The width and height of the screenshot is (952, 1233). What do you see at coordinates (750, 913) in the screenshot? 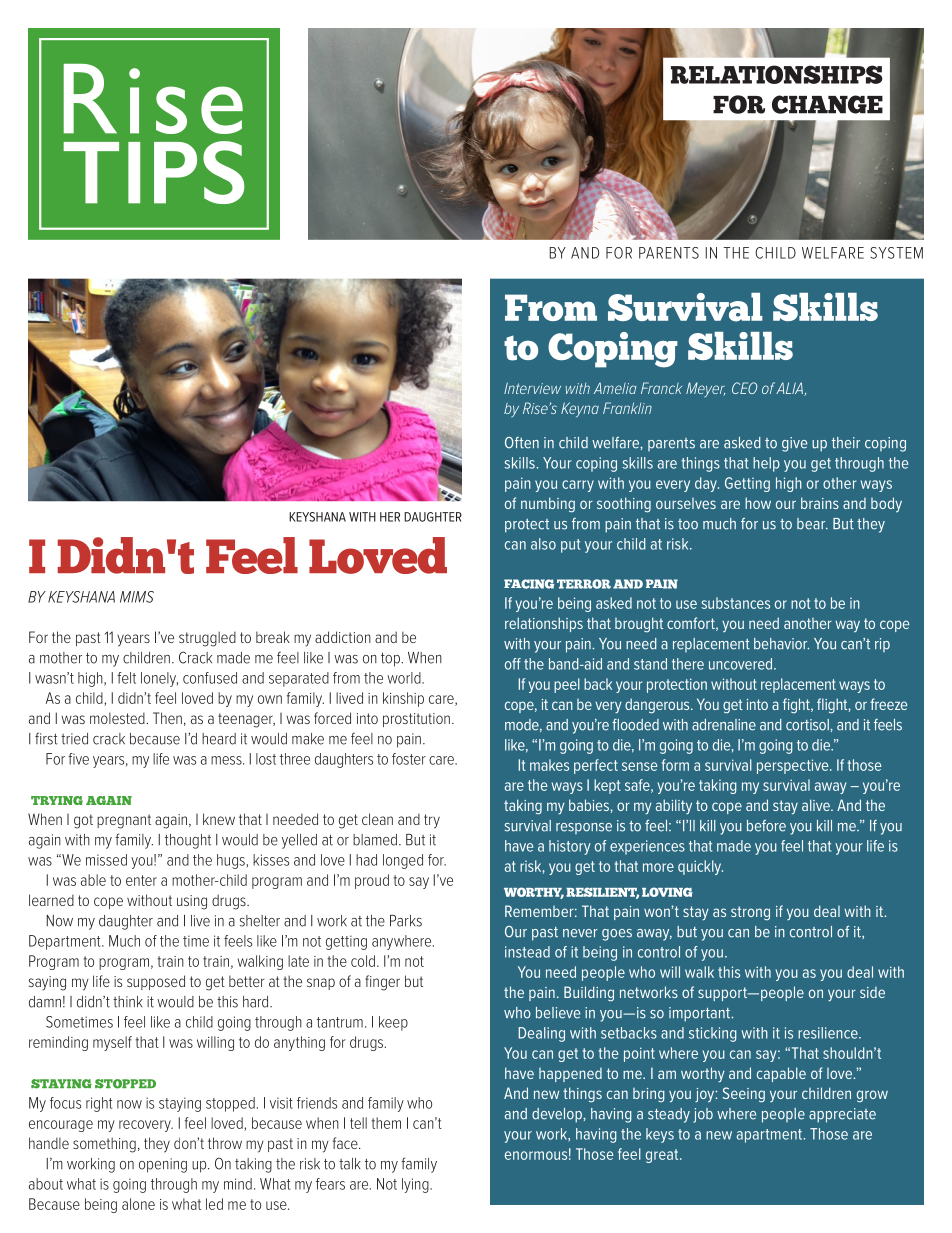
I see `strong` at bounding box center [750, 913].
